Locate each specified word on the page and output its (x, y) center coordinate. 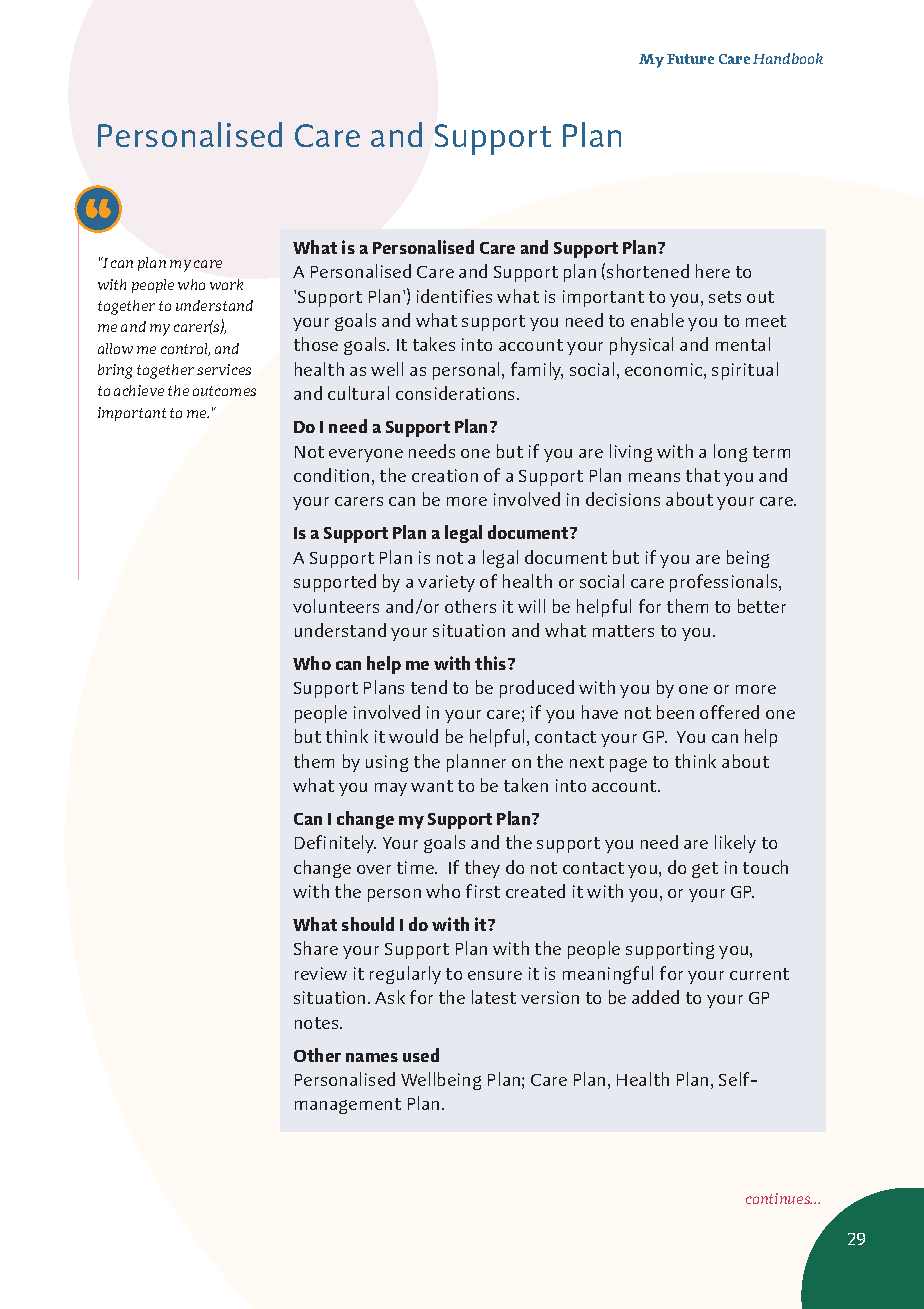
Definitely (335, 844)
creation (445, 475)
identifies (454, 296)
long (730, 453)
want (432, 786)
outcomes (224, 391)
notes (318, 1023)
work (226, 284)
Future (690, 59)
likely (735, 844)
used (421, 1055)
